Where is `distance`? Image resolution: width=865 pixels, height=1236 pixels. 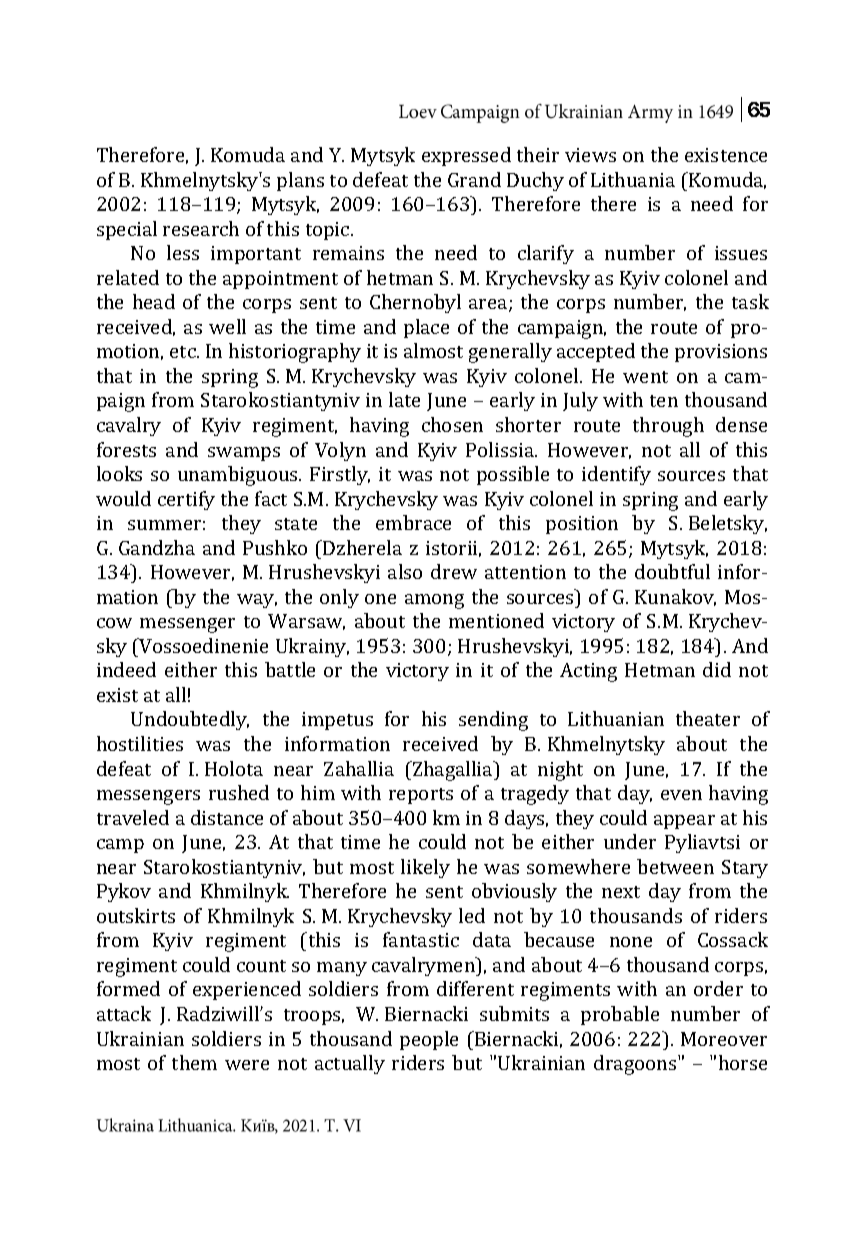 distance is located at coordinates (227, 817).
